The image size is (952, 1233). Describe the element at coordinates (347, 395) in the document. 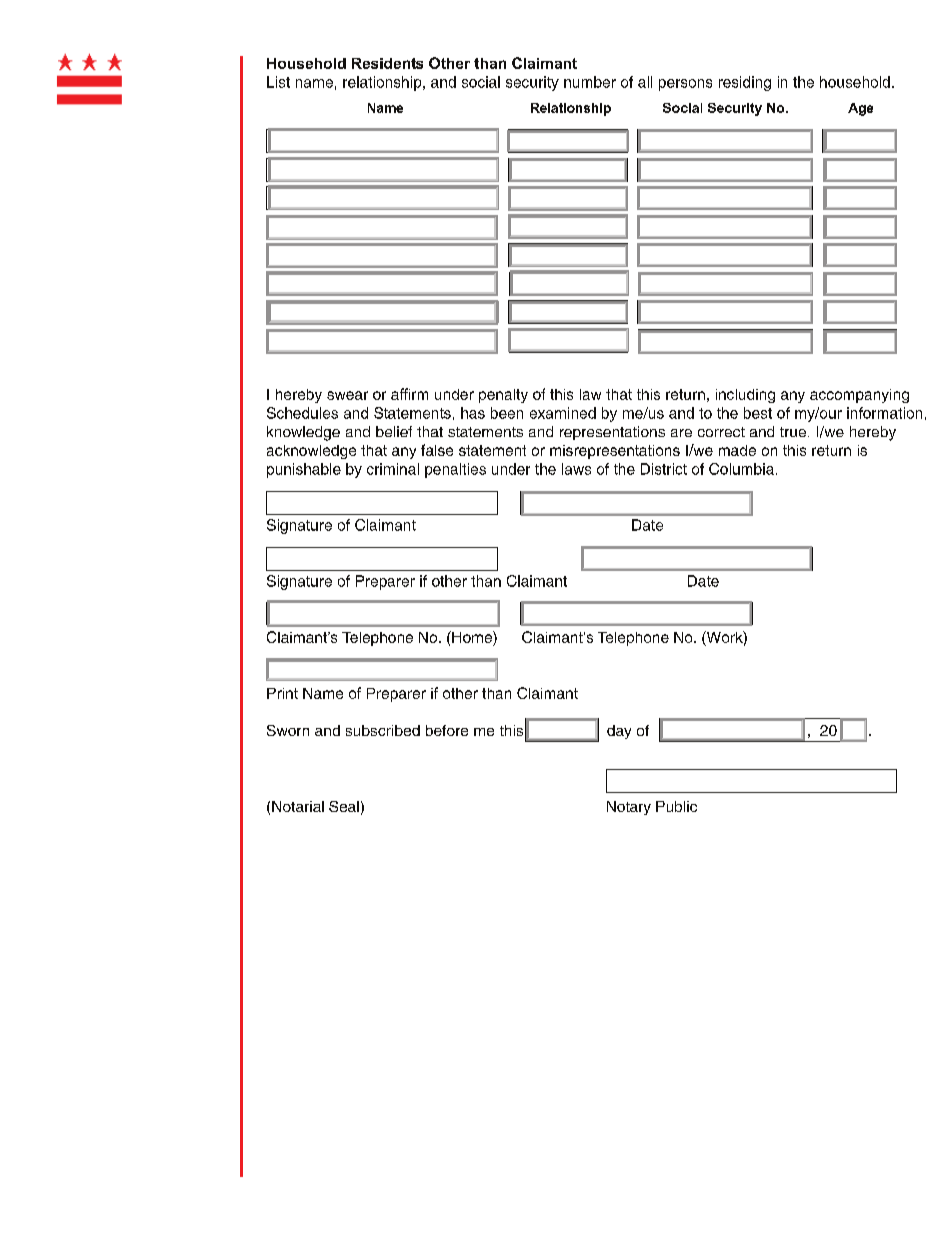

I see `swear` at that location.
